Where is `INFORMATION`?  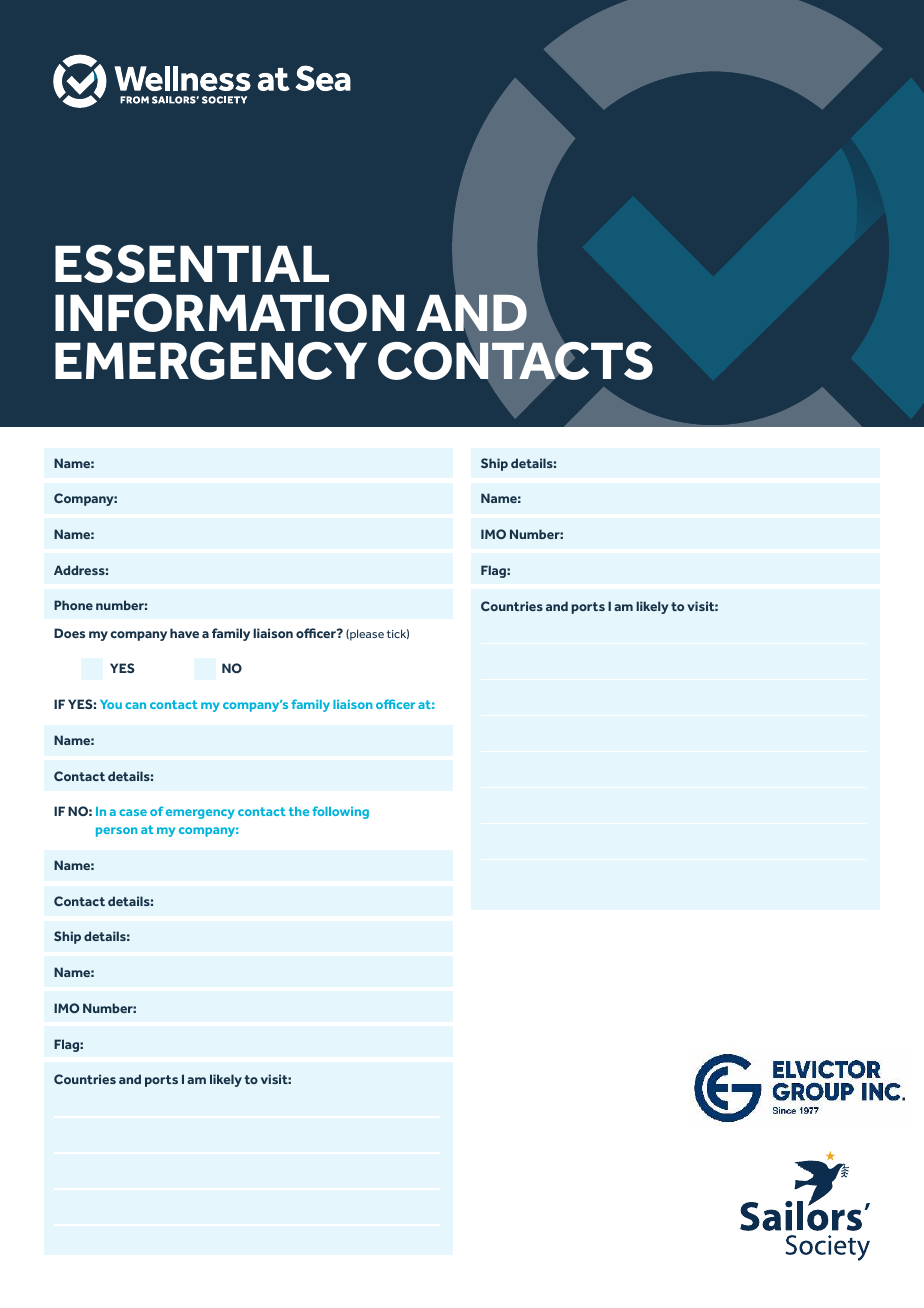
INFORMATION is located at coordinates (229, 313).
